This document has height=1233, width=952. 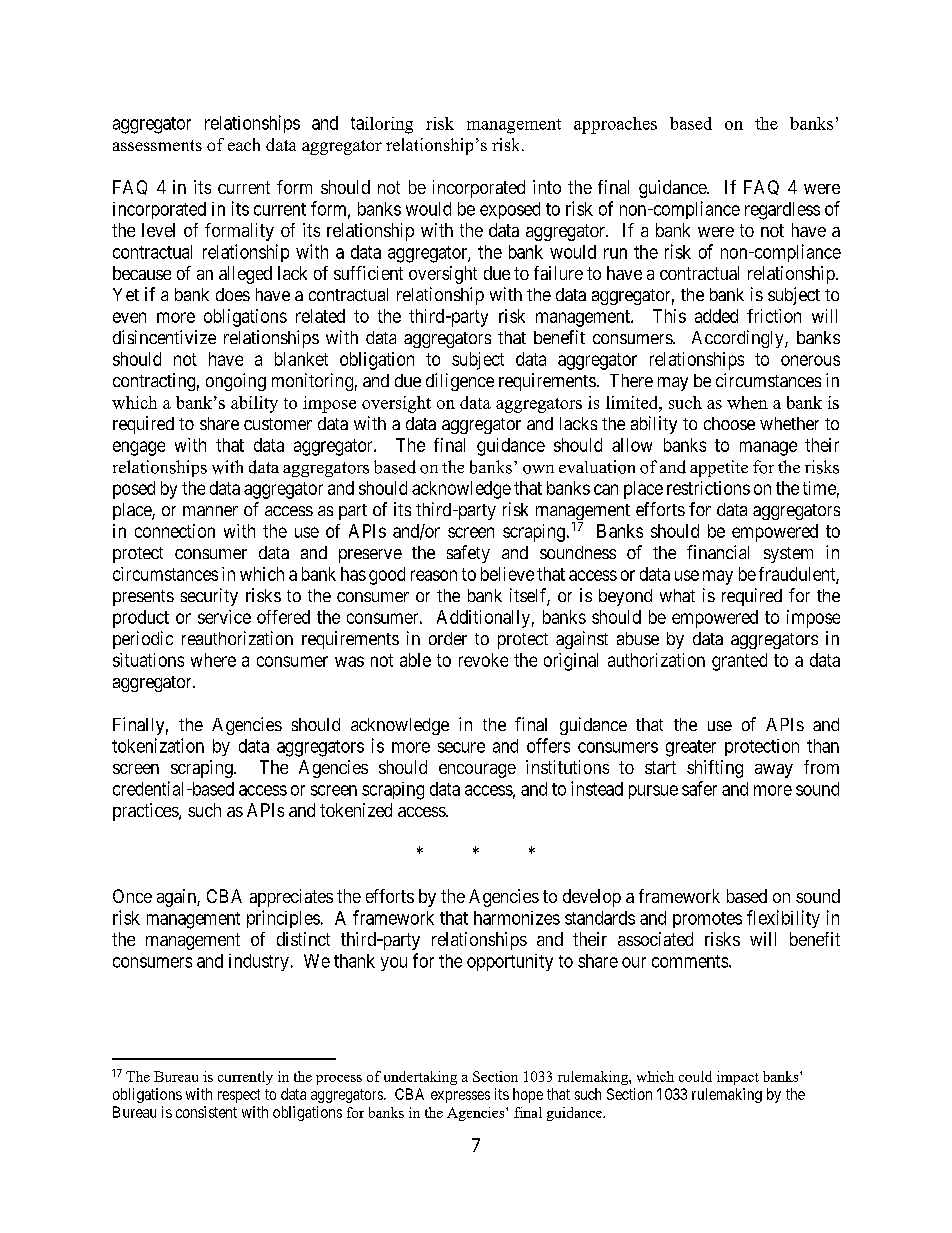 What do you see at coordinates (739, 662) in the document?
I see `granted` at bounding box center [739, 662].
